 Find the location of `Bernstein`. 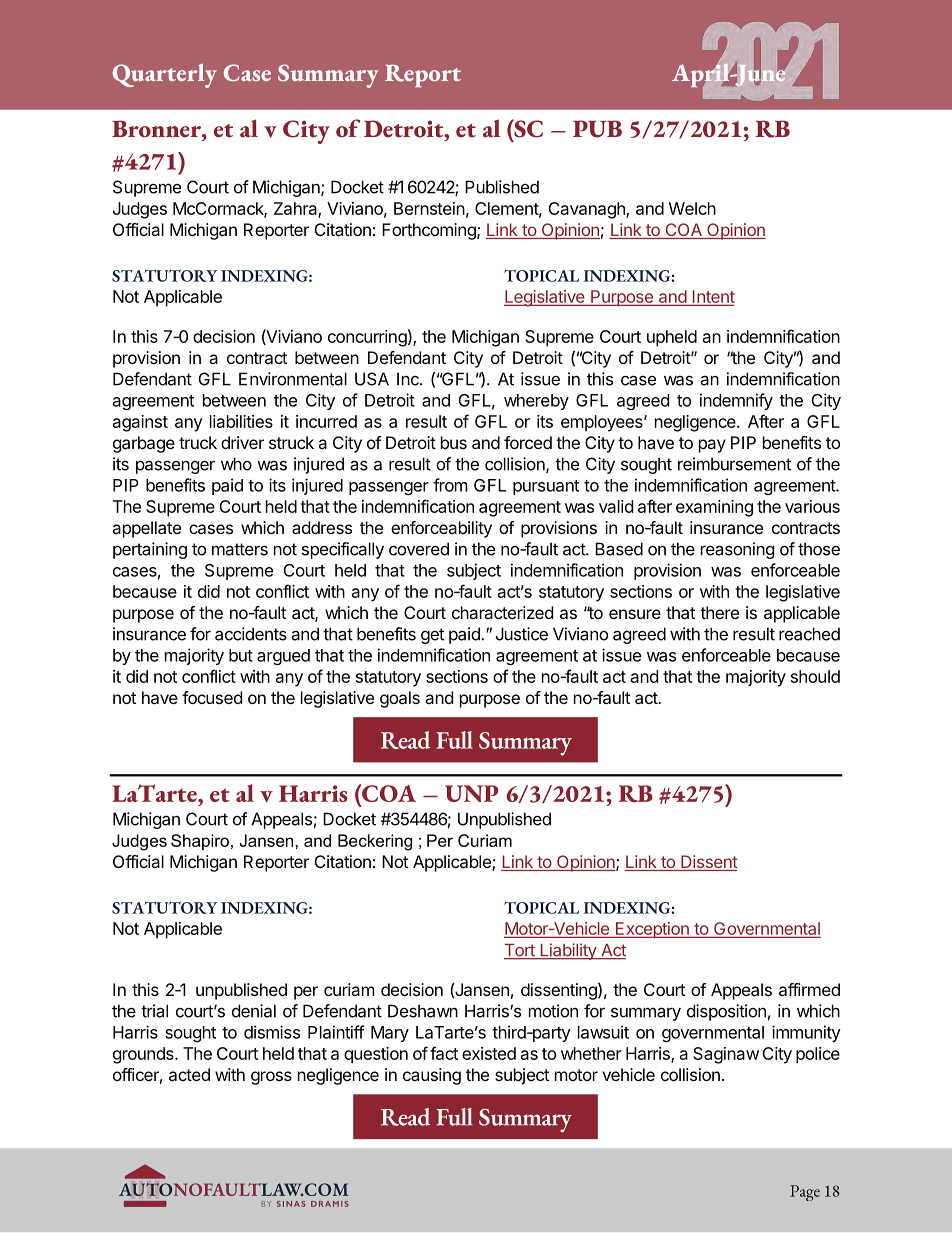

Bernstein is located at coordinates (429, 208).
